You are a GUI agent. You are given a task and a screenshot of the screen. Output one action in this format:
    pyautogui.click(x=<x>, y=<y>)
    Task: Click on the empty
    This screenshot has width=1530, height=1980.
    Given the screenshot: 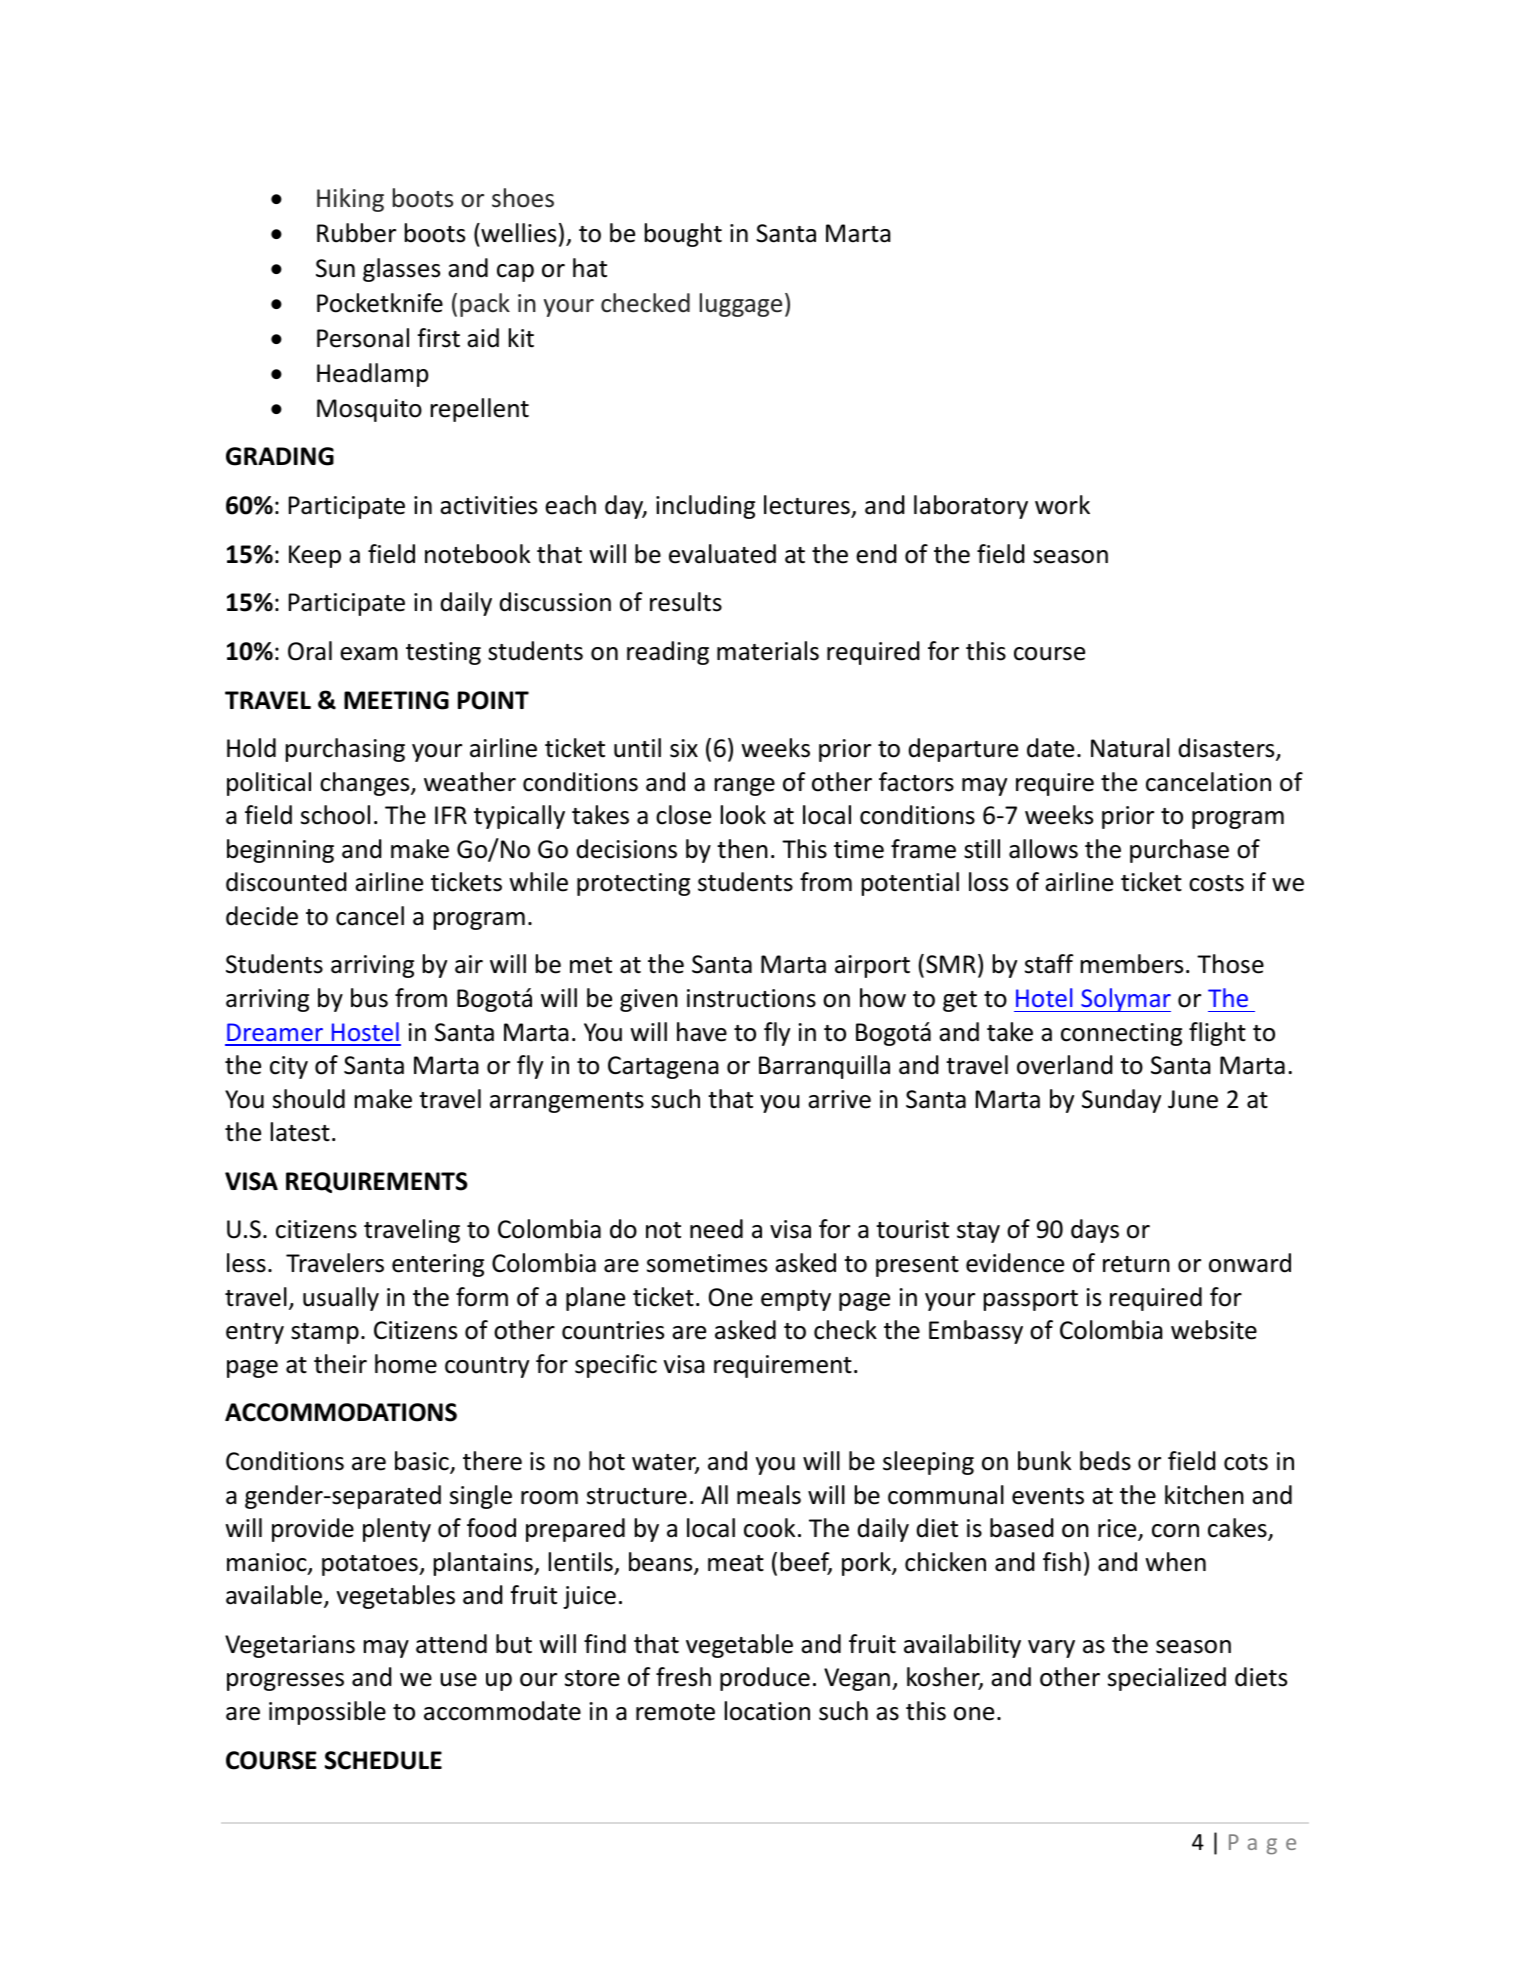 What is the action you would take?
    pyautogui.click(x=796, y=1300)
